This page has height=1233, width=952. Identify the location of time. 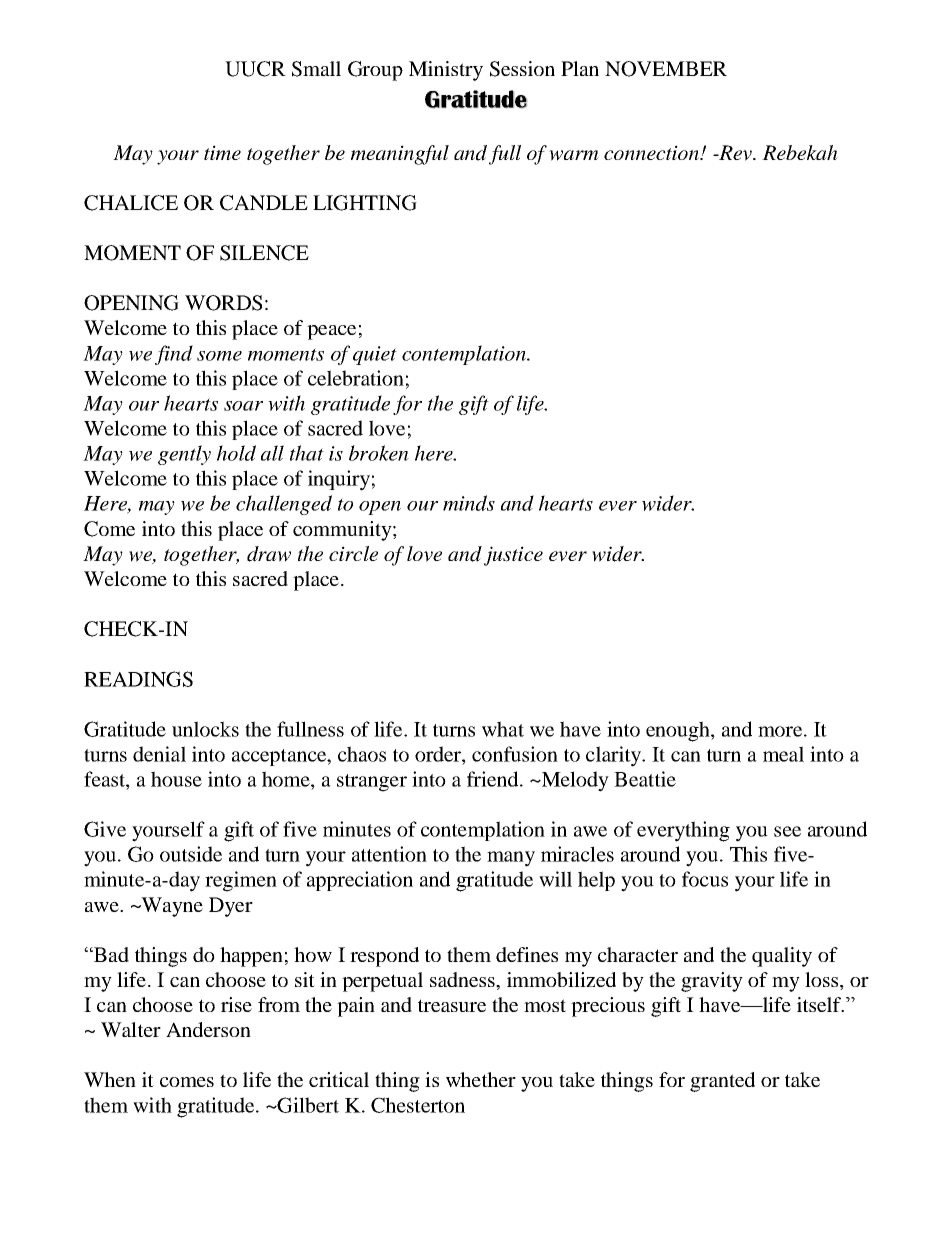
(222, 152).
